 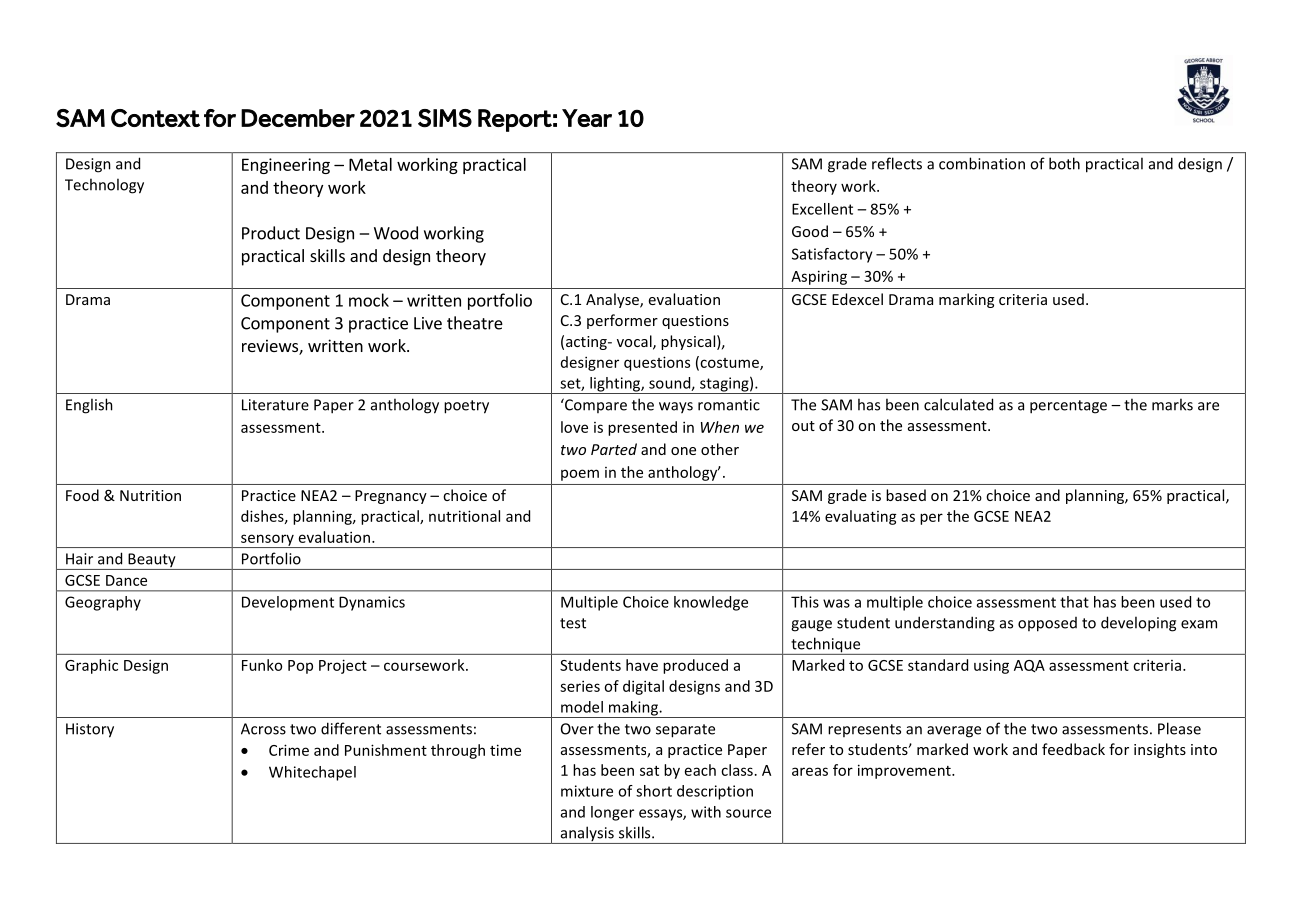 What do you see at coordinates (155, 118) in the screenshot?
I see `Context` at bounding box center [155, 118].
